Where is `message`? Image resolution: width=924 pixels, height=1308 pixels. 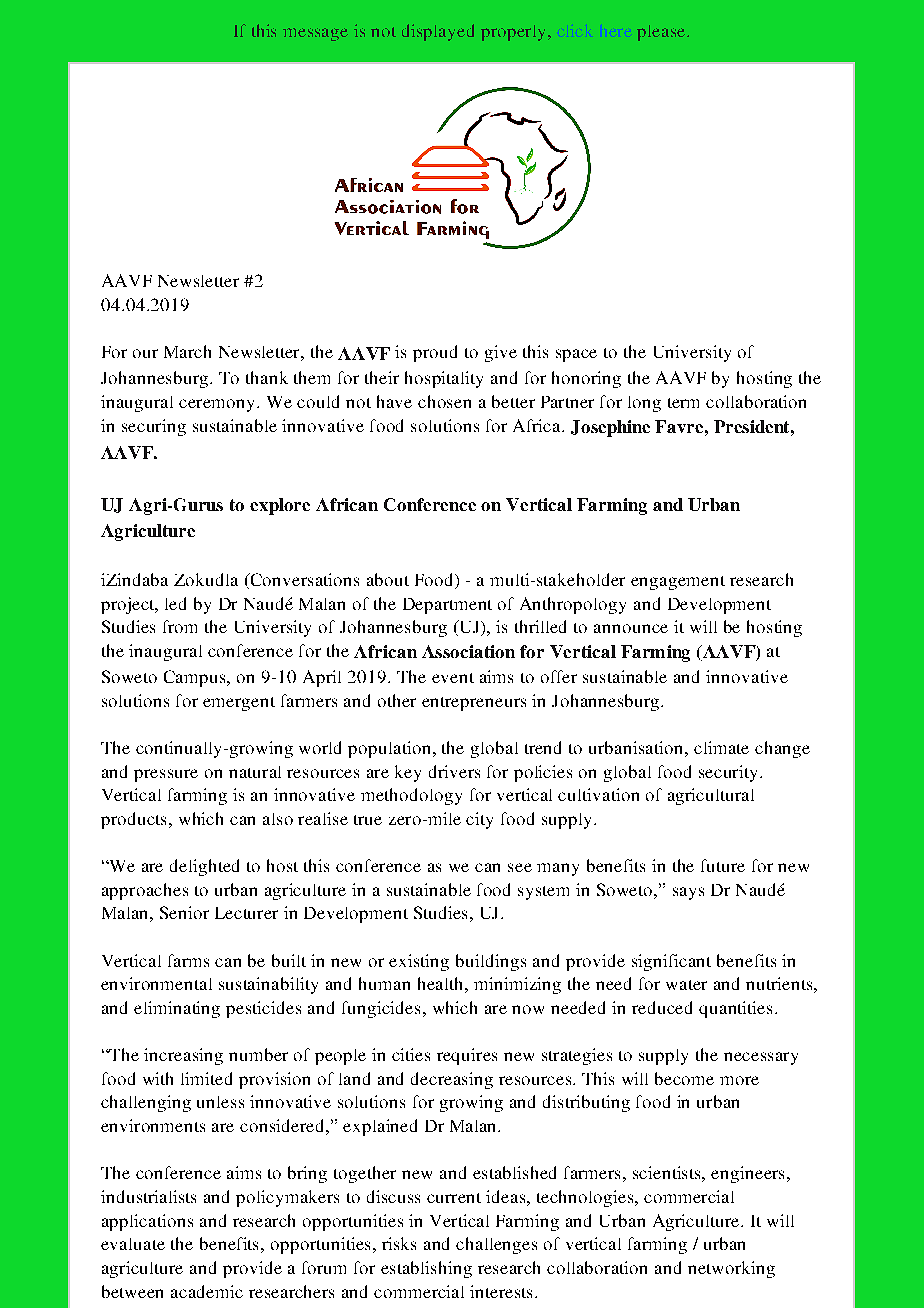 message is located at coordinates (315, 34).
